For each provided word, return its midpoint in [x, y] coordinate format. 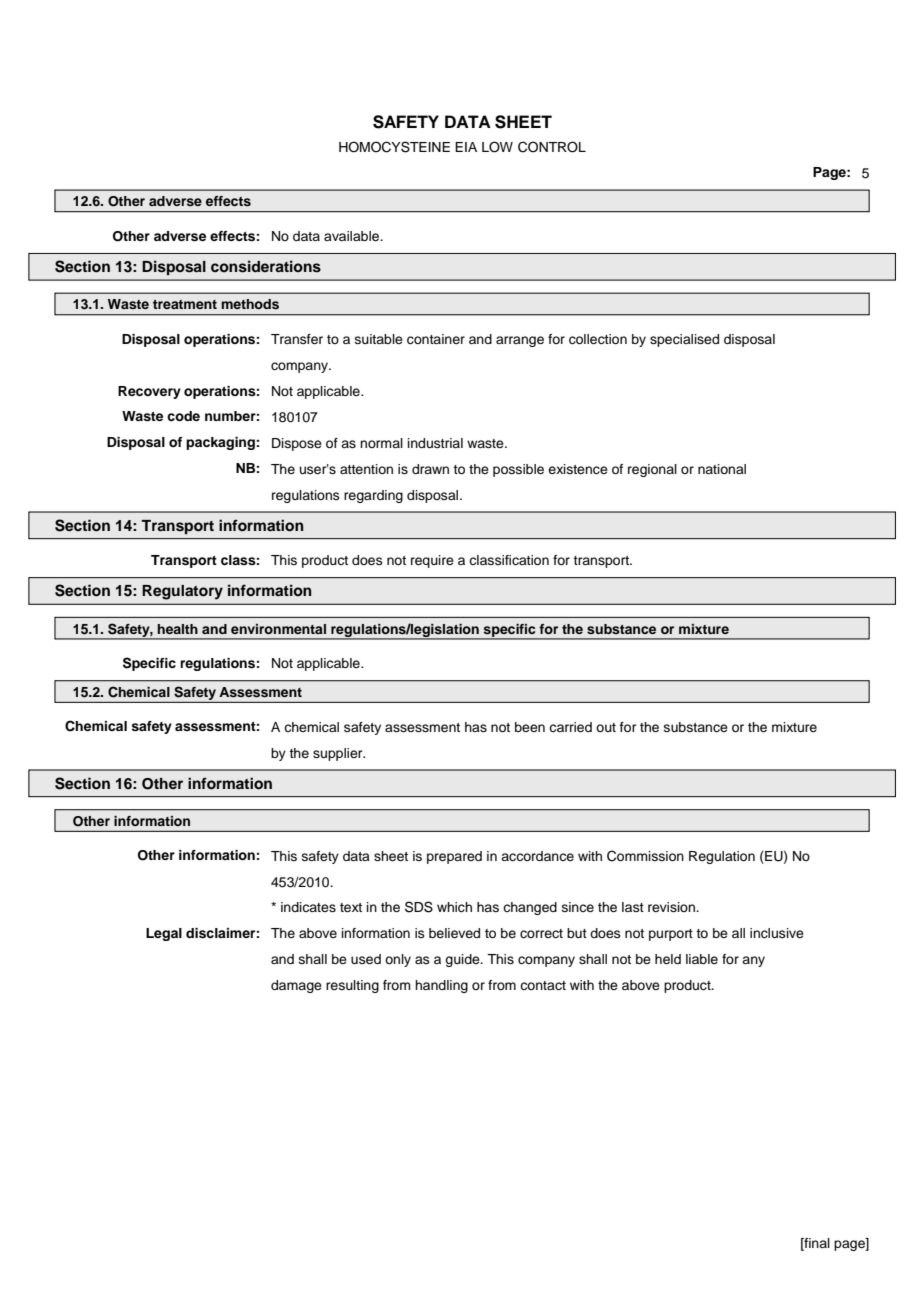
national [722, 469]
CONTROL [552, 147]
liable [702, 959]
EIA [466, 147]
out [606, 727]
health [177, 629]
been [530, 727]
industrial [435, 443]
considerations [266, 266]
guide [463, 960]
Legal [164, 934]
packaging [220, 443]
